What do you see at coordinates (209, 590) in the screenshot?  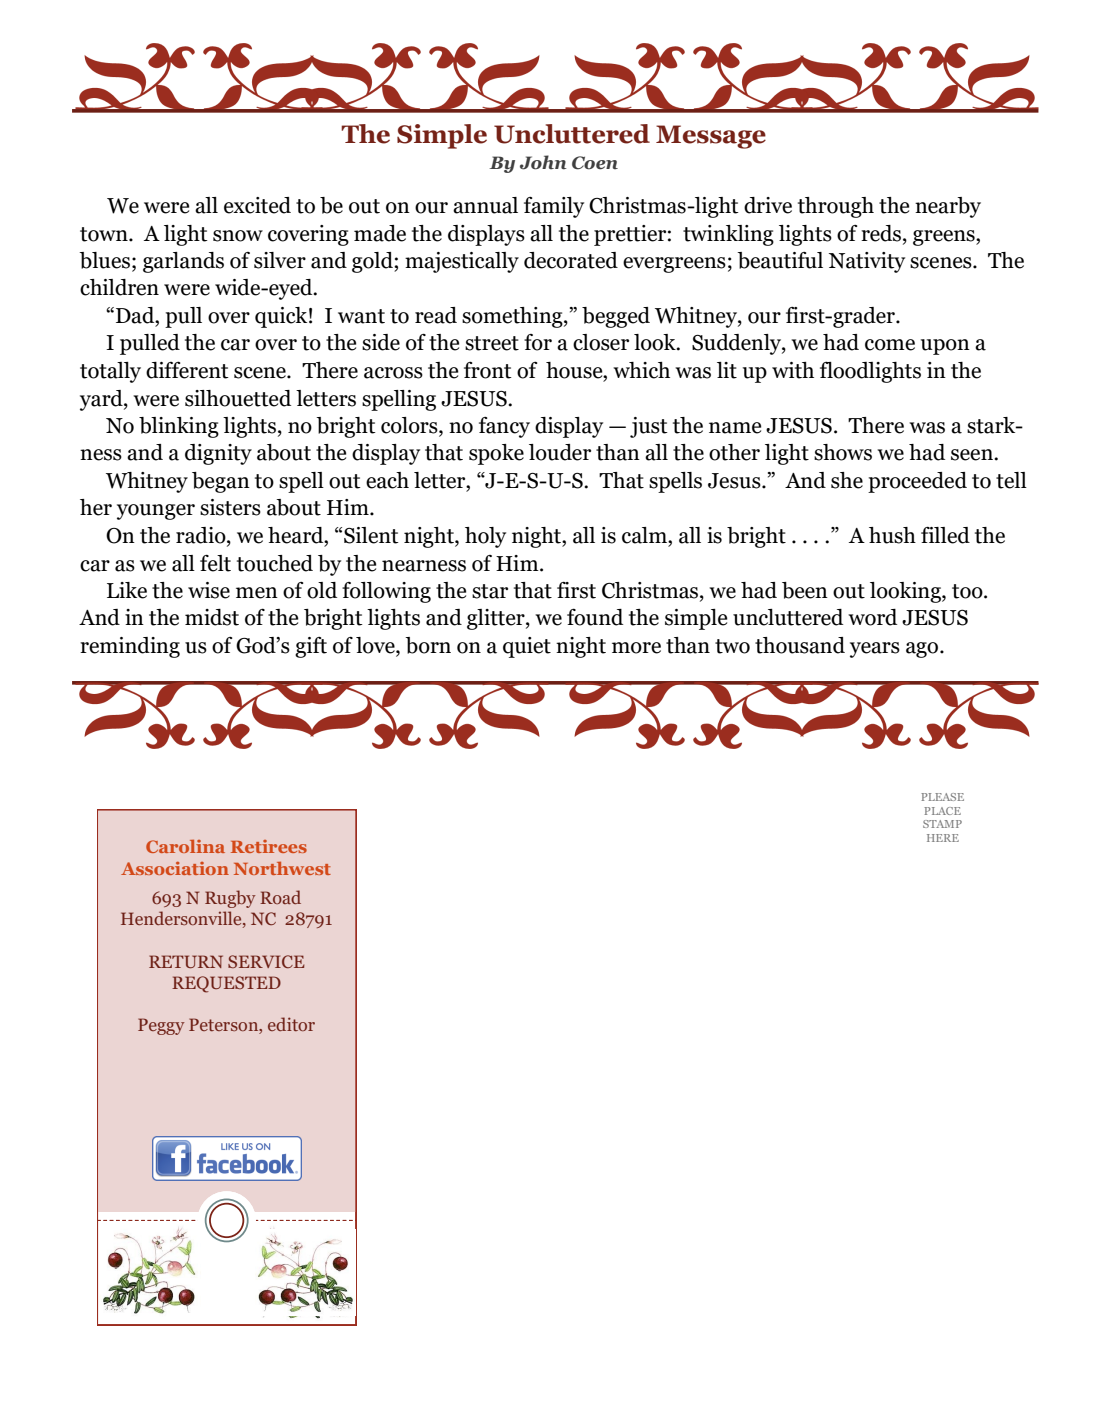 I see `wise` at bounding box center [209, 590].
